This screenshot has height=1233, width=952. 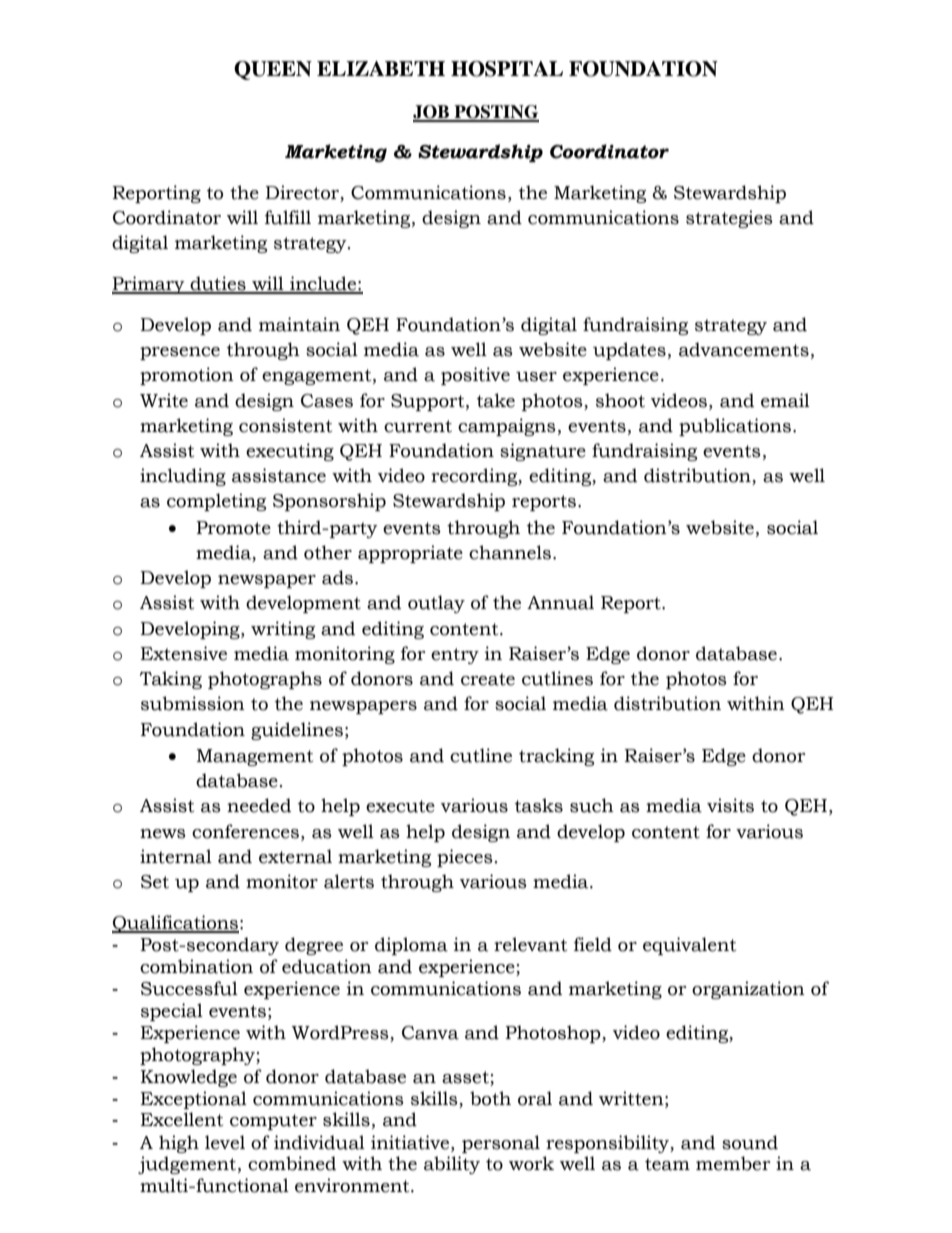 What do you see at coordinates (273, 70) in the screenshot?
I see `QUEEN` at bounding box center [273, 70].
